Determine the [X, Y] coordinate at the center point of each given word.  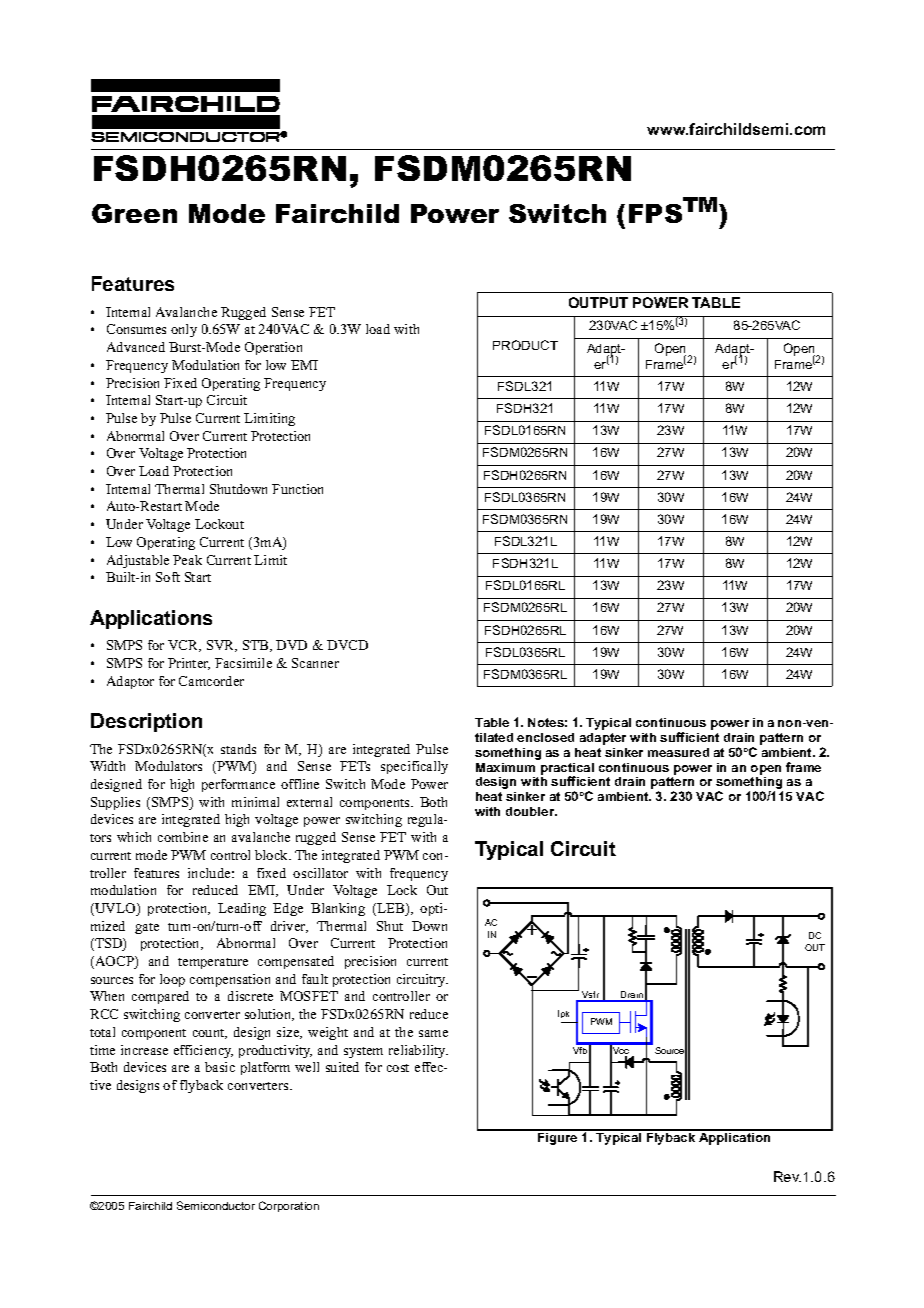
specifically [414, 767]
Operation [273, 348]
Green [134, 213]
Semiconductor [216, 1205]
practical [567, 770]
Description [146, 722]
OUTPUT [598, 302]
